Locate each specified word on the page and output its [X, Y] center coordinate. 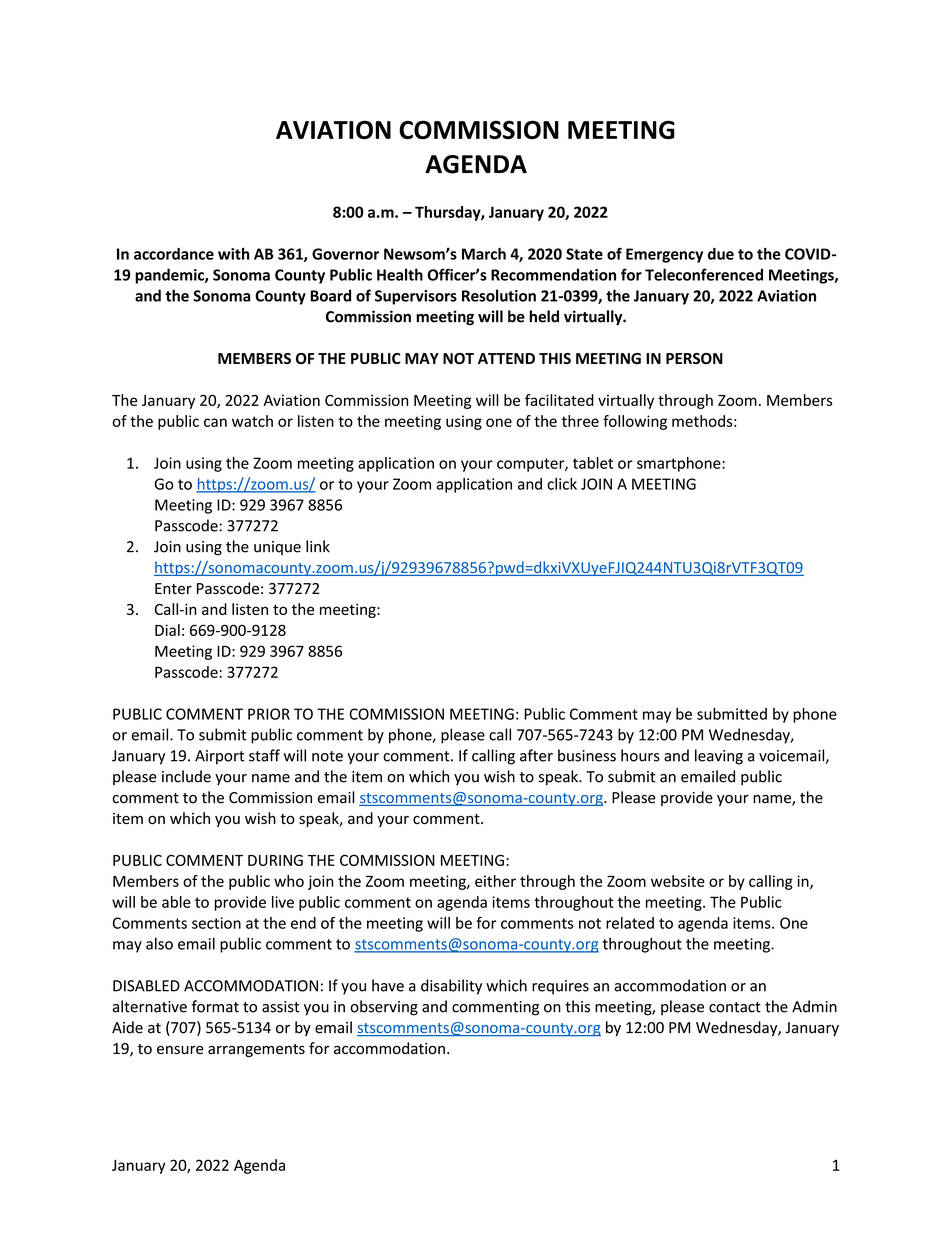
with [233, 254]
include [186, 776]
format [215, 1006]
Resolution [499, 295]
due [721, 254]
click [562, 484]
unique [277, 548]
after [536, 755]
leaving [719, 757]
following [635, 422]
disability [451, 987]
